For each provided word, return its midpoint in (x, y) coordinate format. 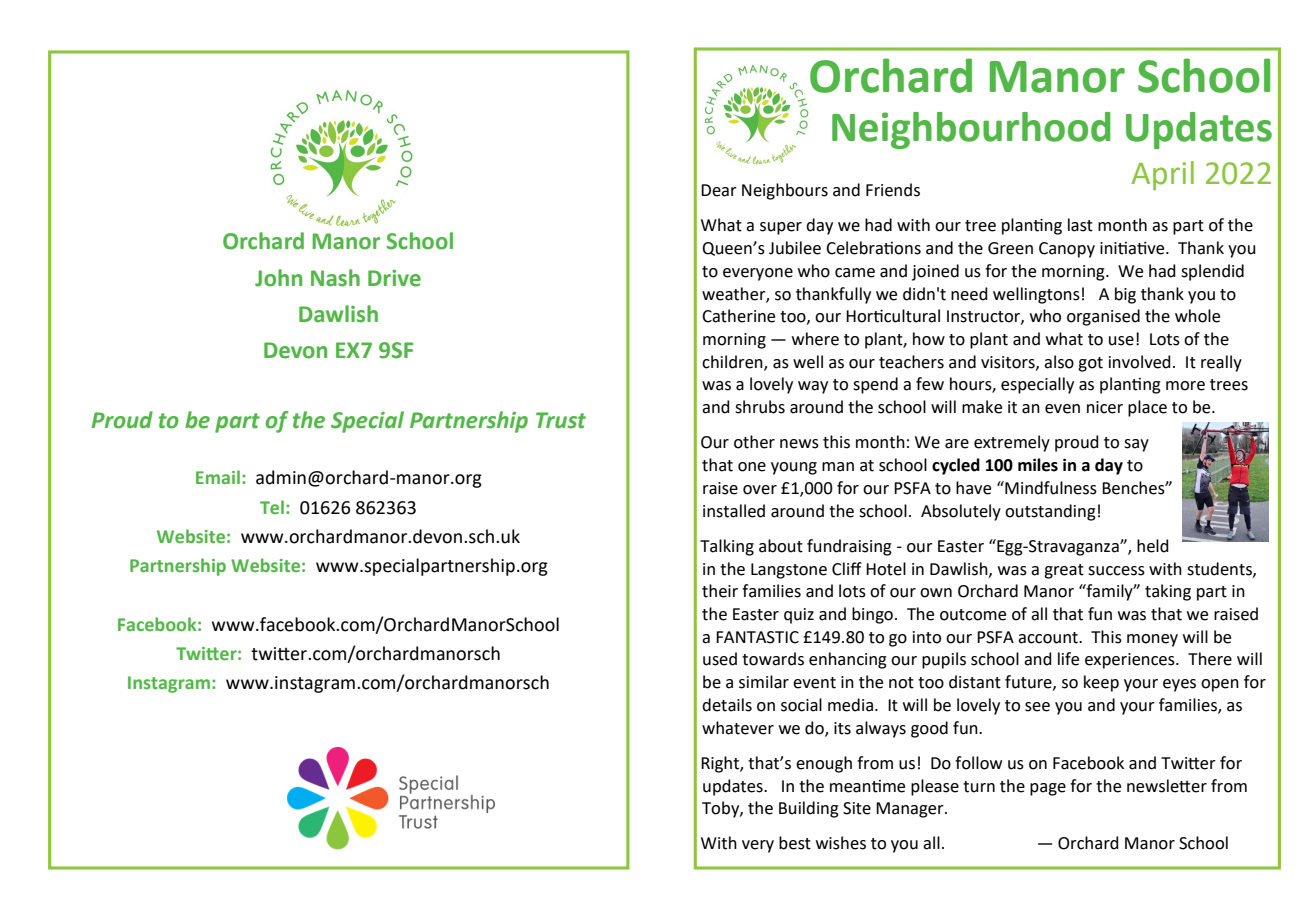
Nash (335, 278)
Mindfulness (1050, 488)
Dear (719, 190)
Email (218, 477)
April (1163, 176)
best (795, 843)
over (760, 490)
